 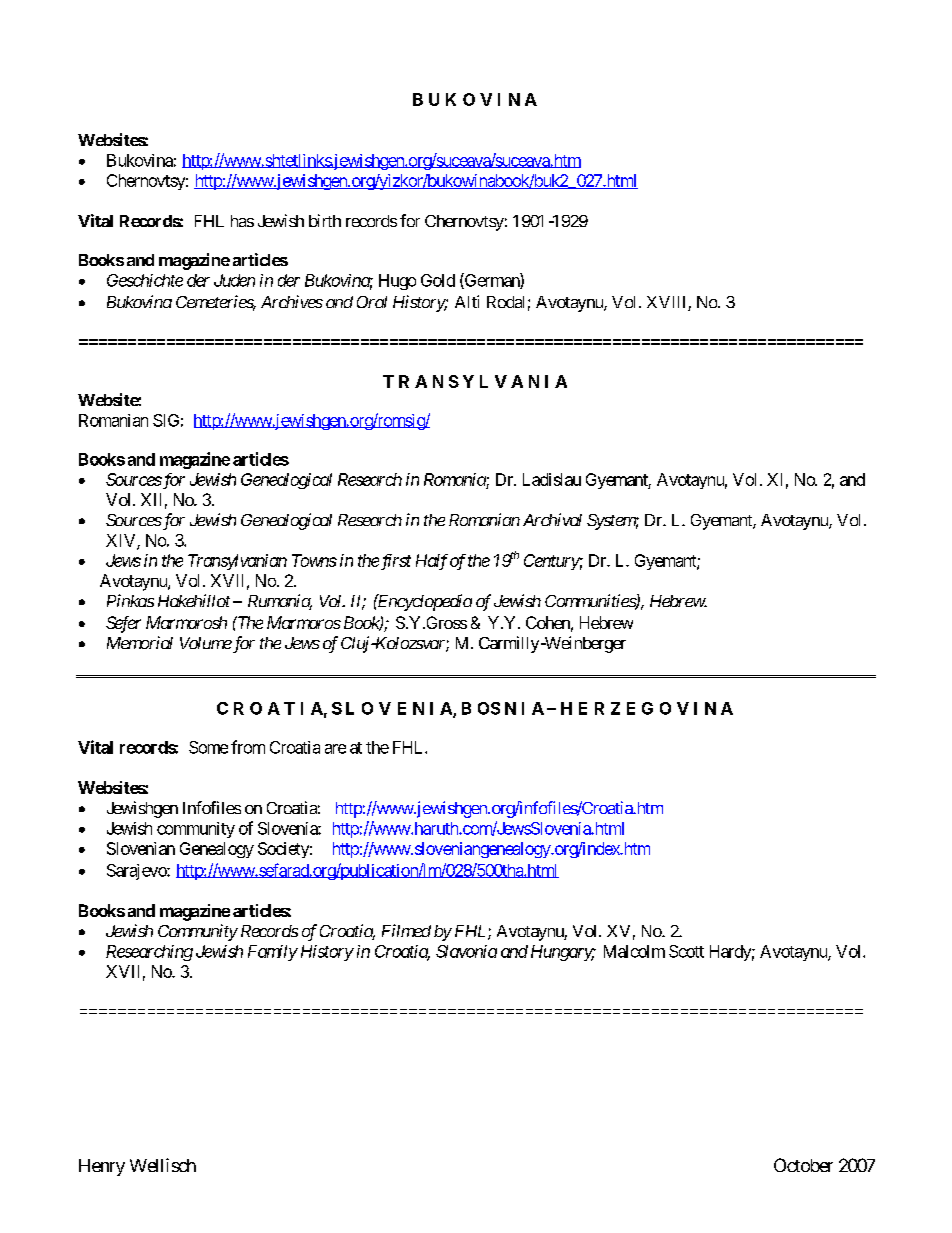 What do you see at coordinates (438, 280) in the screenshot?
I see `Gold` at bounding box center [438, 280].
